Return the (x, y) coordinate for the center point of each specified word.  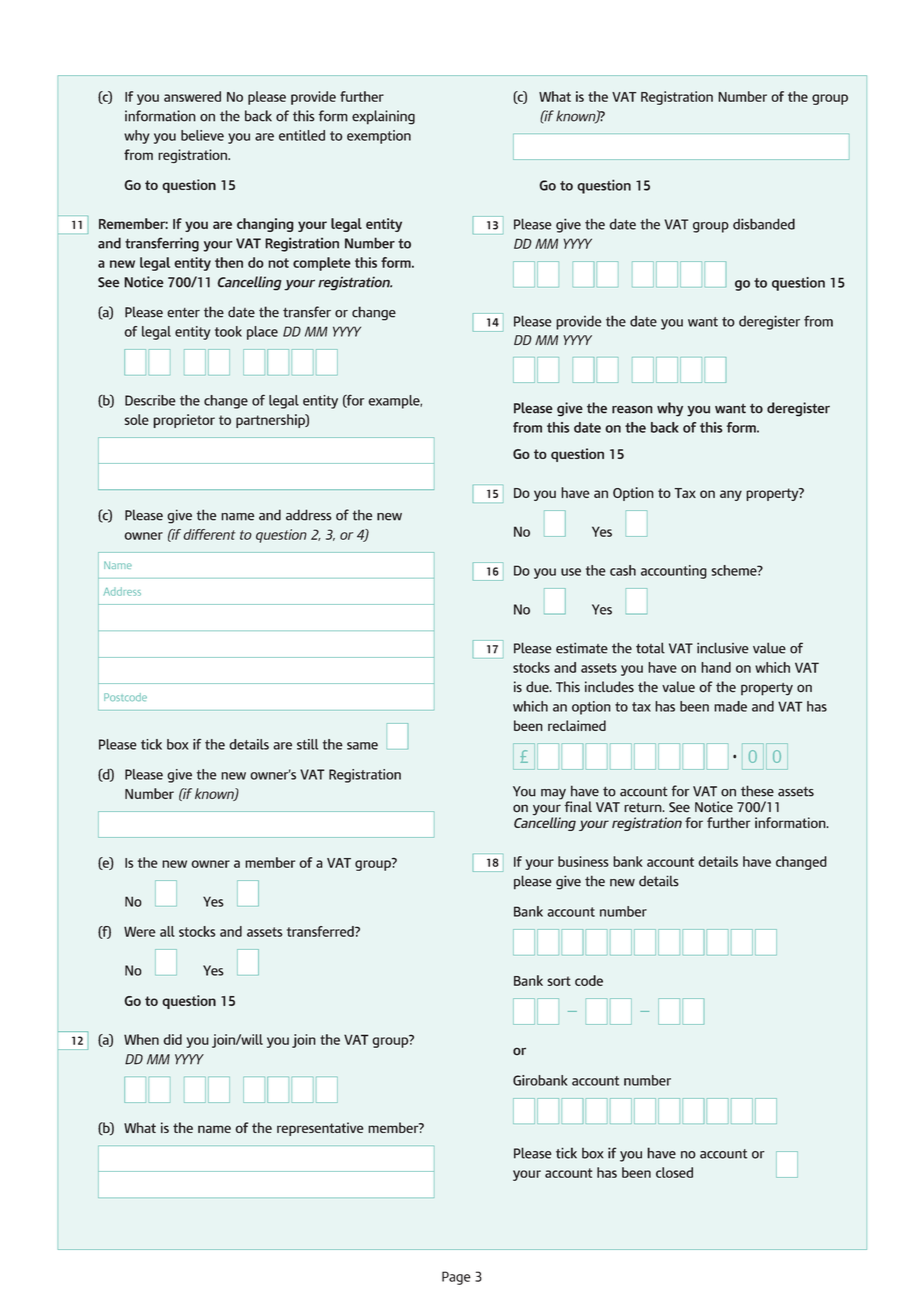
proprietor (184, 421)
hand (716, 667)
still (307, 744)
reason (632, 409)
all (167, 931)
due (538, 687)
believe (202, 135)
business (583, 861)
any (731, 495)
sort (559, 981)
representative (320, 1129)
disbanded (764, 224)
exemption (379, 137)
